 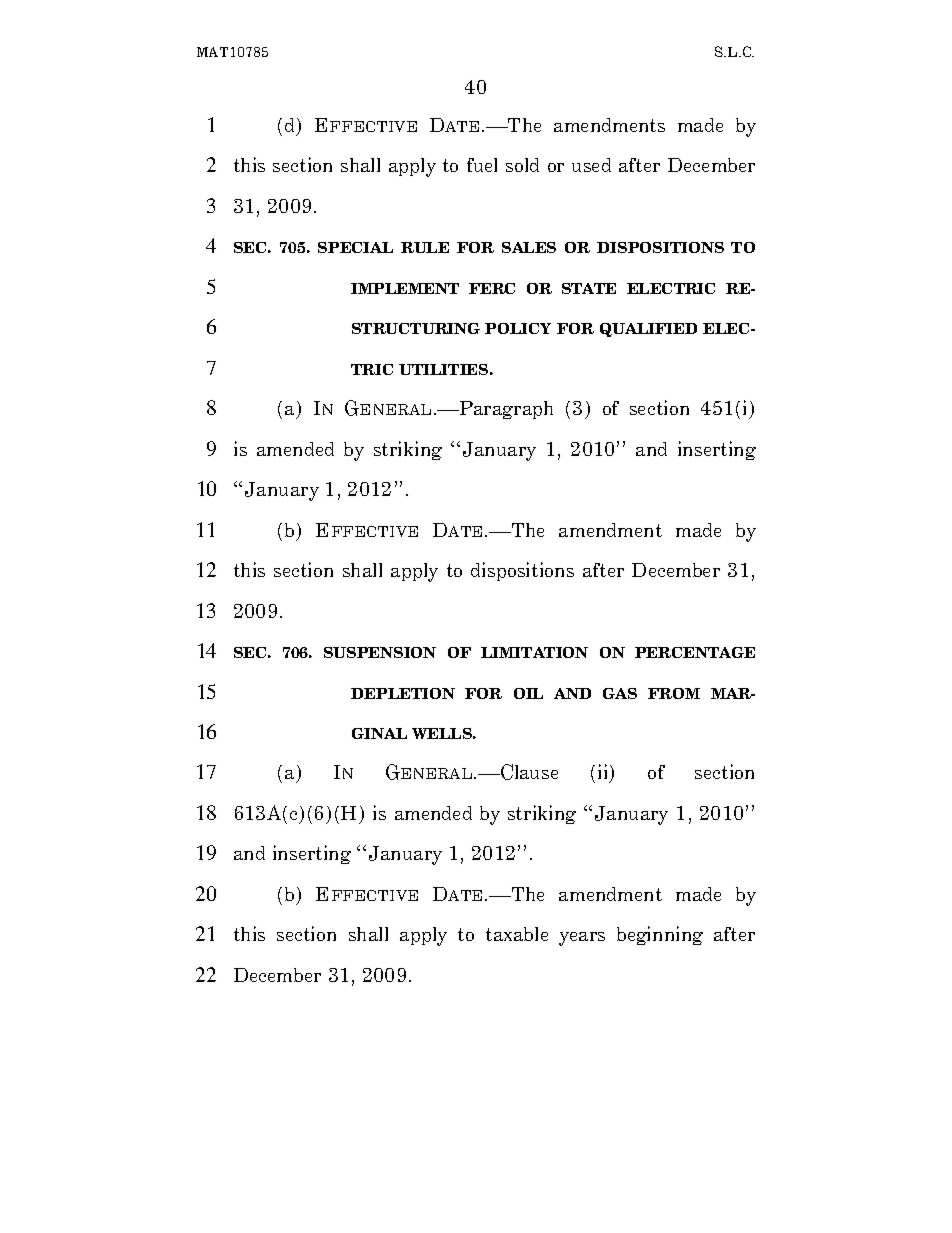 I want to click on used, so click(x=591, y=165).
